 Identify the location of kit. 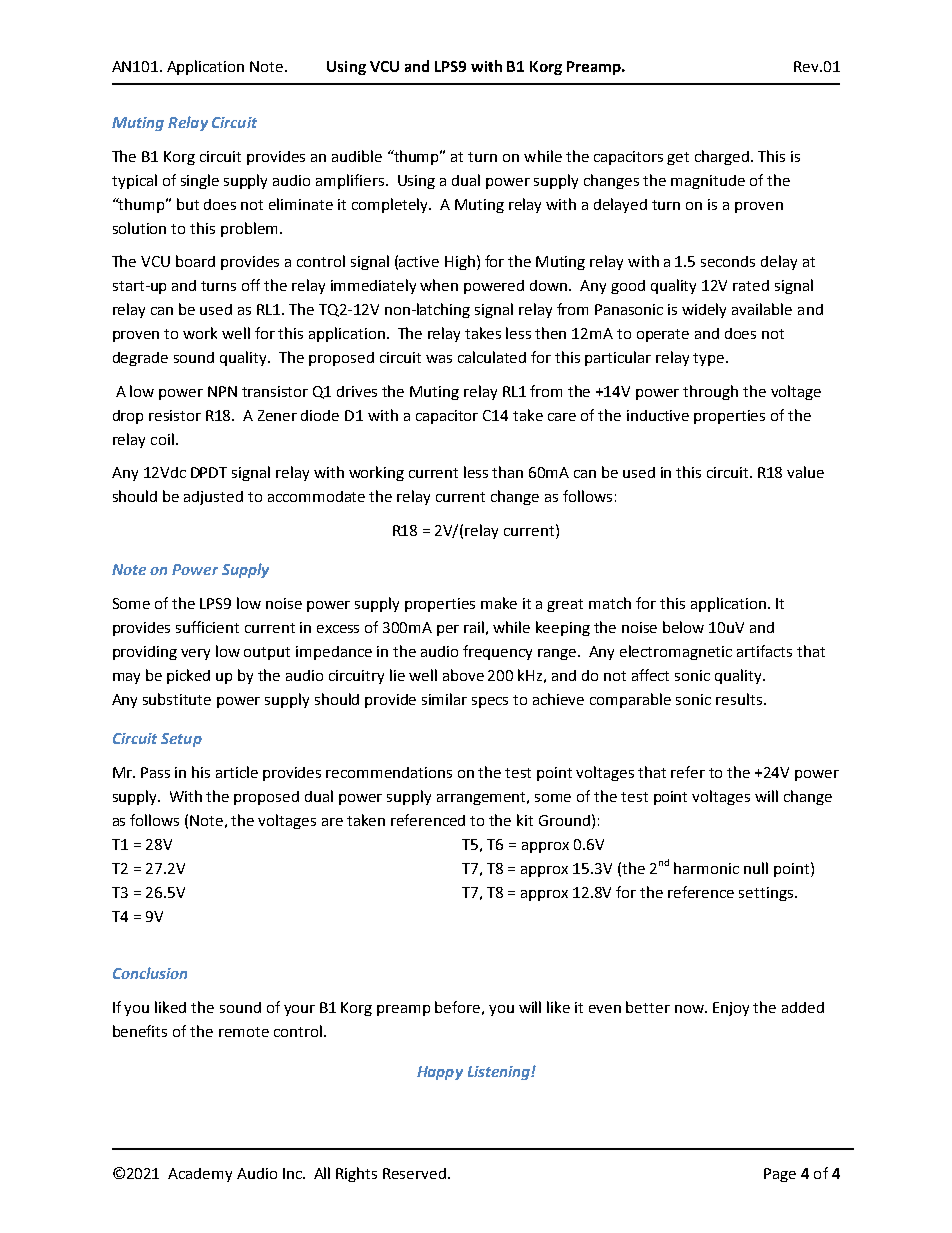
(525, 820).
